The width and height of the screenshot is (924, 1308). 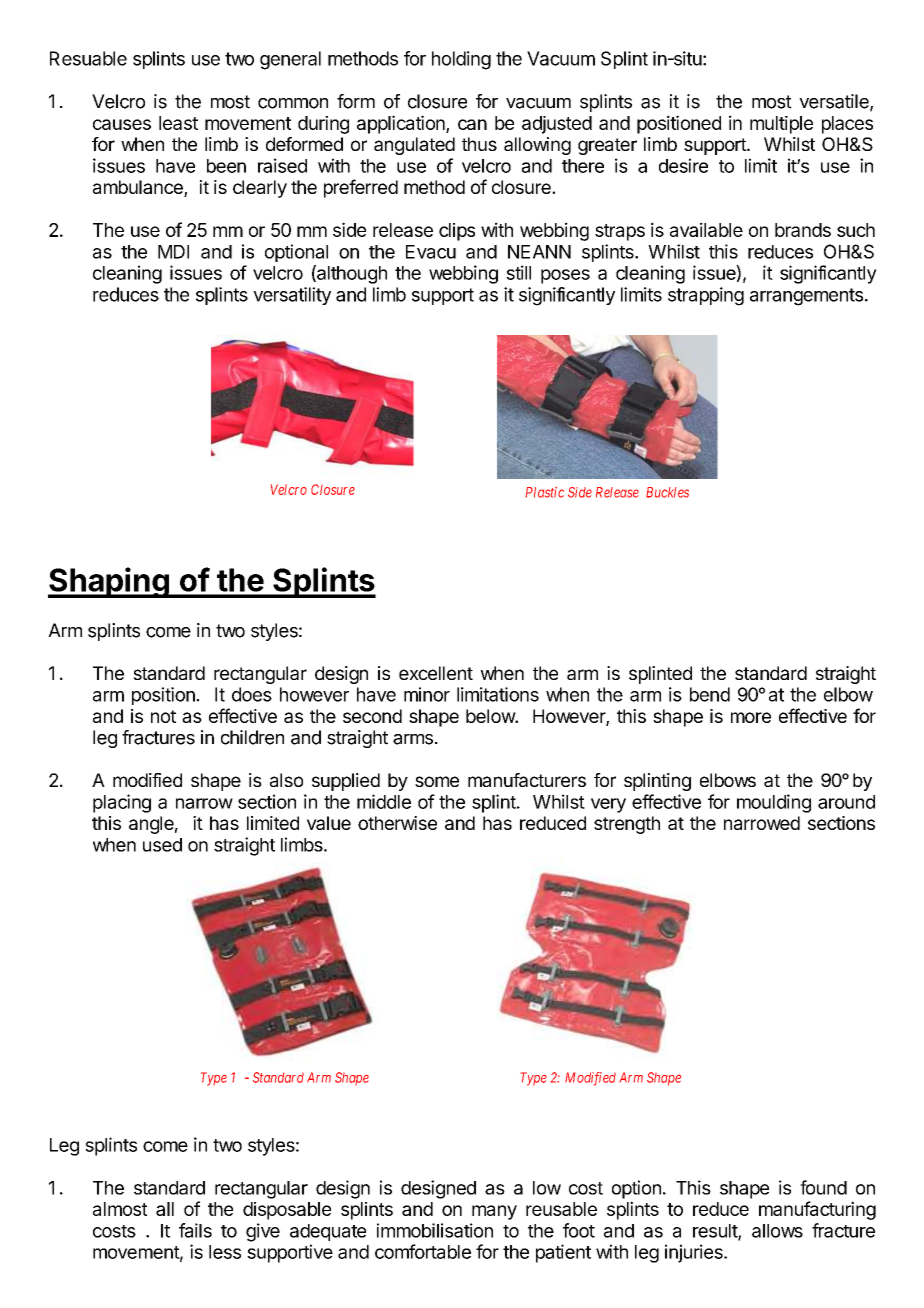 I want to click on many, so click(x=494, y=1212).
